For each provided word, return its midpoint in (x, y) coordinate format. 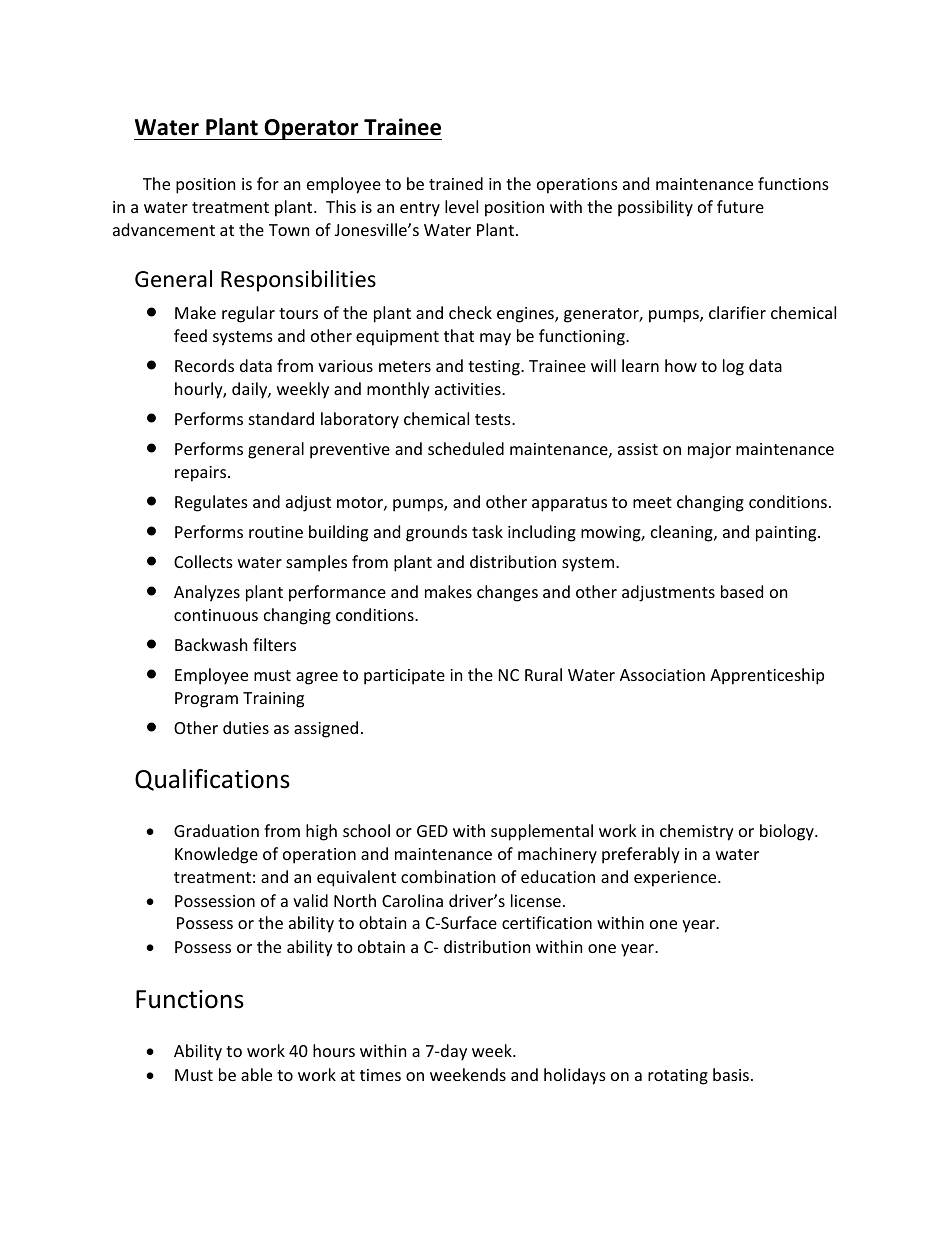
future (740, 206)
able (256, 1074)
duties (246, 727)
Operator (311, 129)
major (709, 451)
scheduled (466, 448)
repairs (202, 474)
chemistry (697, 832)
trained (456, 183)
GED (432, 831)
